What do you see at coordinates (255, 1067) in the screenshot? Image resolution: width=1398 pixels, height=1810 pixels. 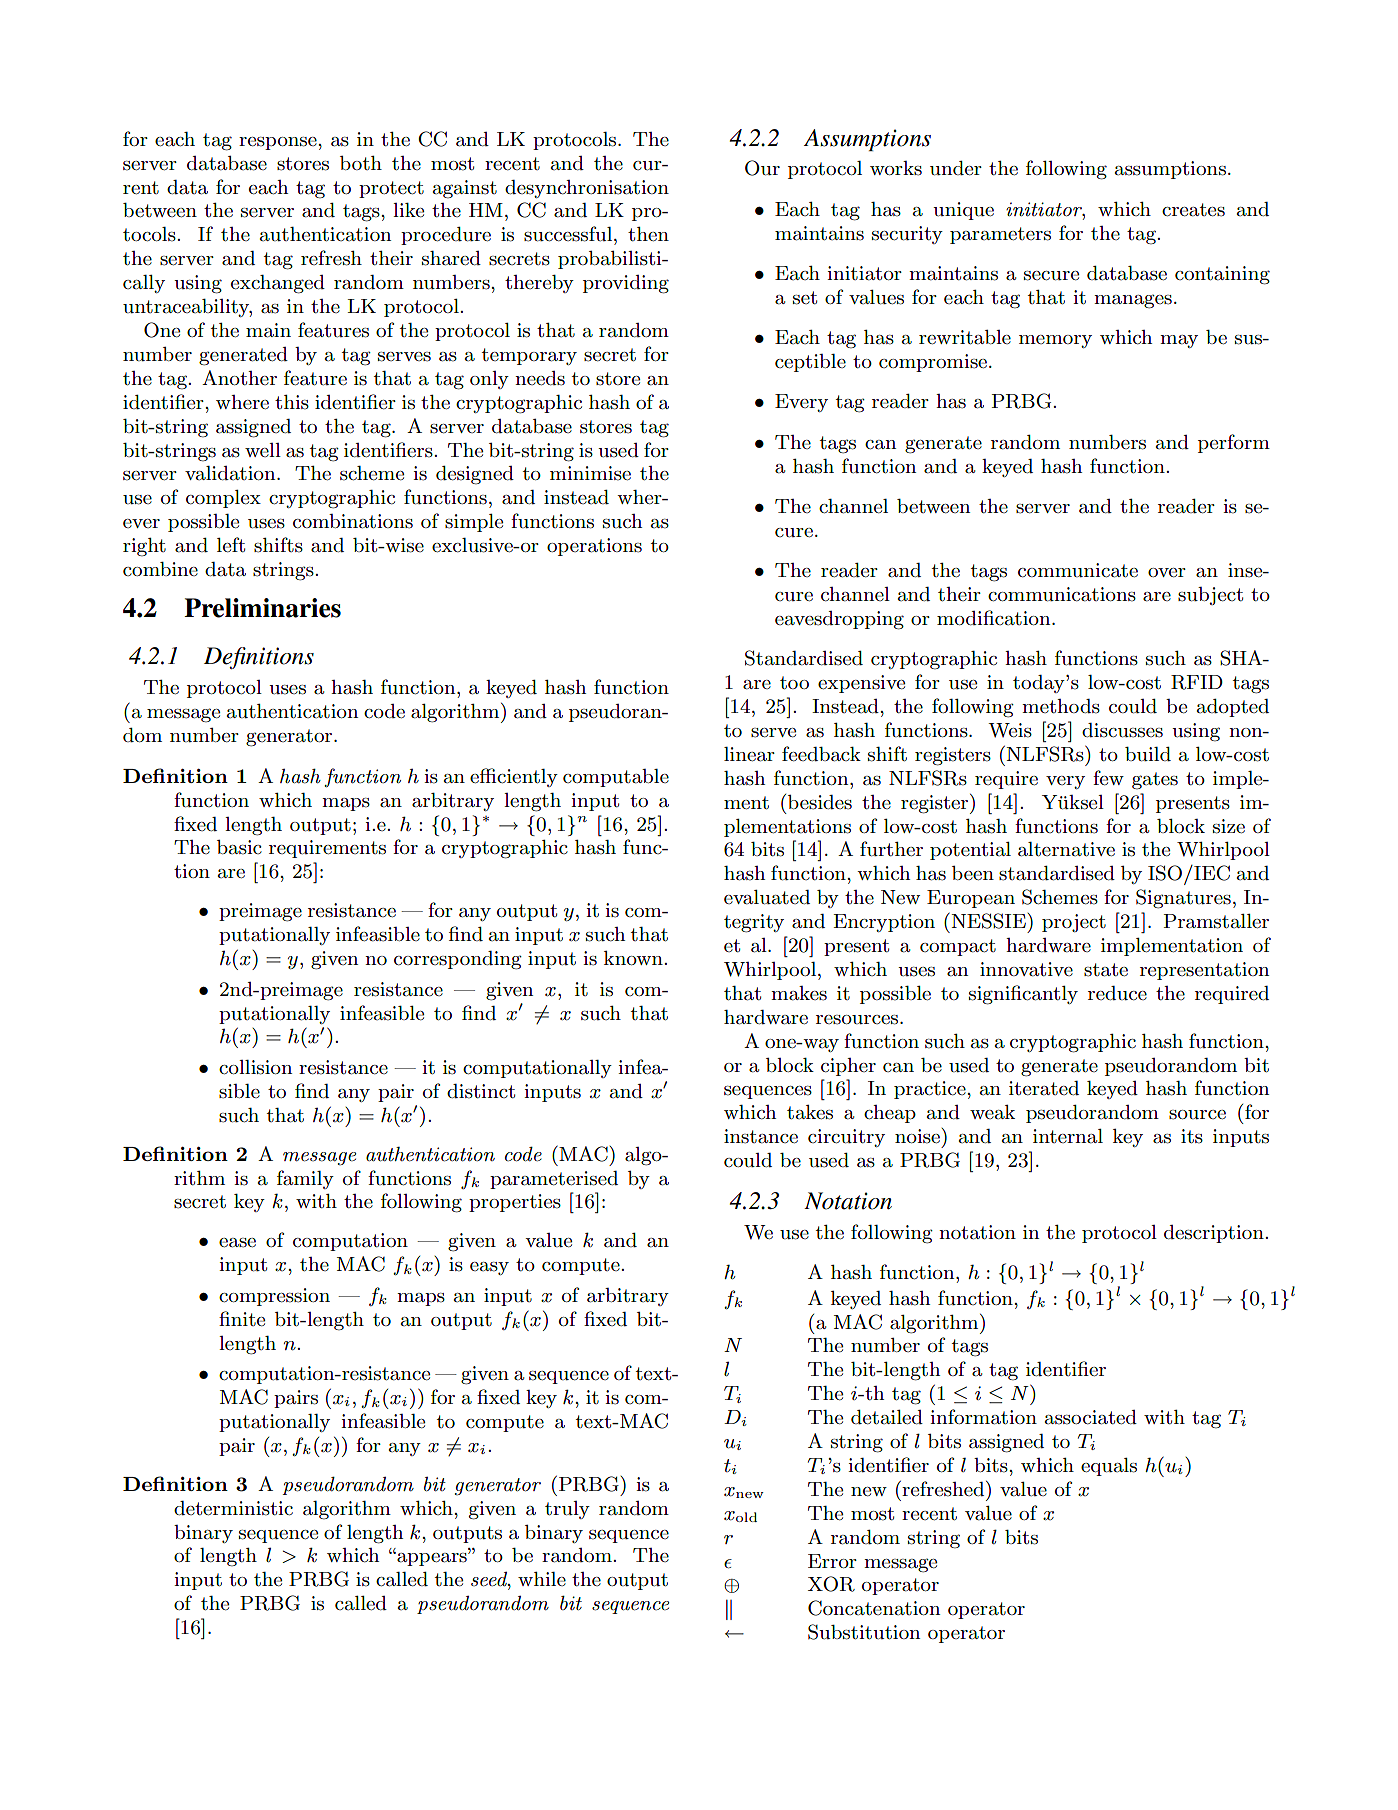 I see `collision` at bounding box center [255, 1067].
